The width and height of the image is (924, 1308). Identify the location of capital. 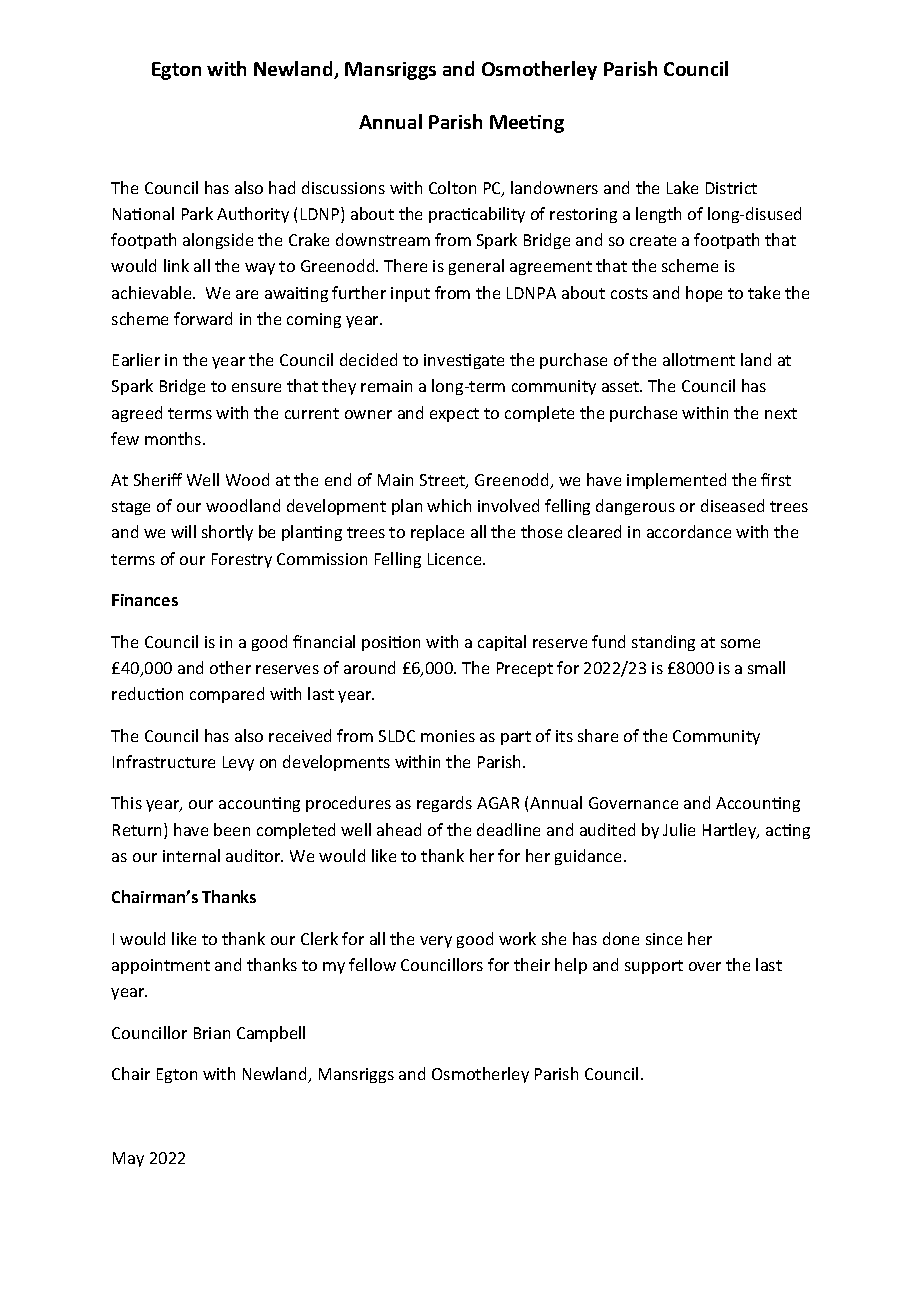
(502, 643).
